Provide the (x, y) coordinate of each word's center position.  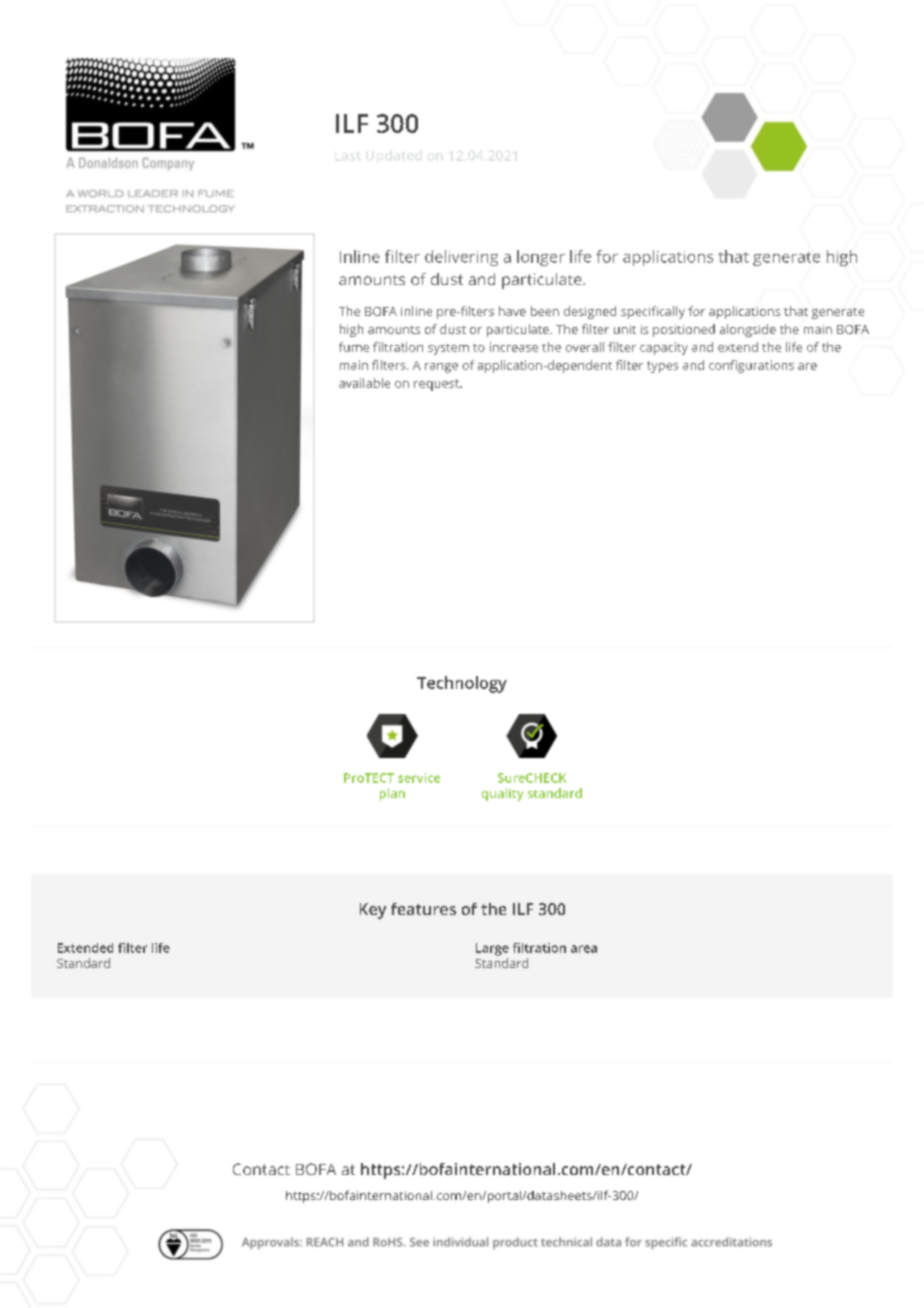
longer (541, 258)
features (423, 909)
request (437, 385)
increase (514, 347)
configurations (751, 366)
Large (492, 949)
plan (392, 794)
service (419, 778)
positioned (684, 330)
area (584, 949)
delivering (461, 258)
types (662, 367)
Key (373, 911)
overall (585, 347)
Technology (462, 684)
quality (502, 794)
